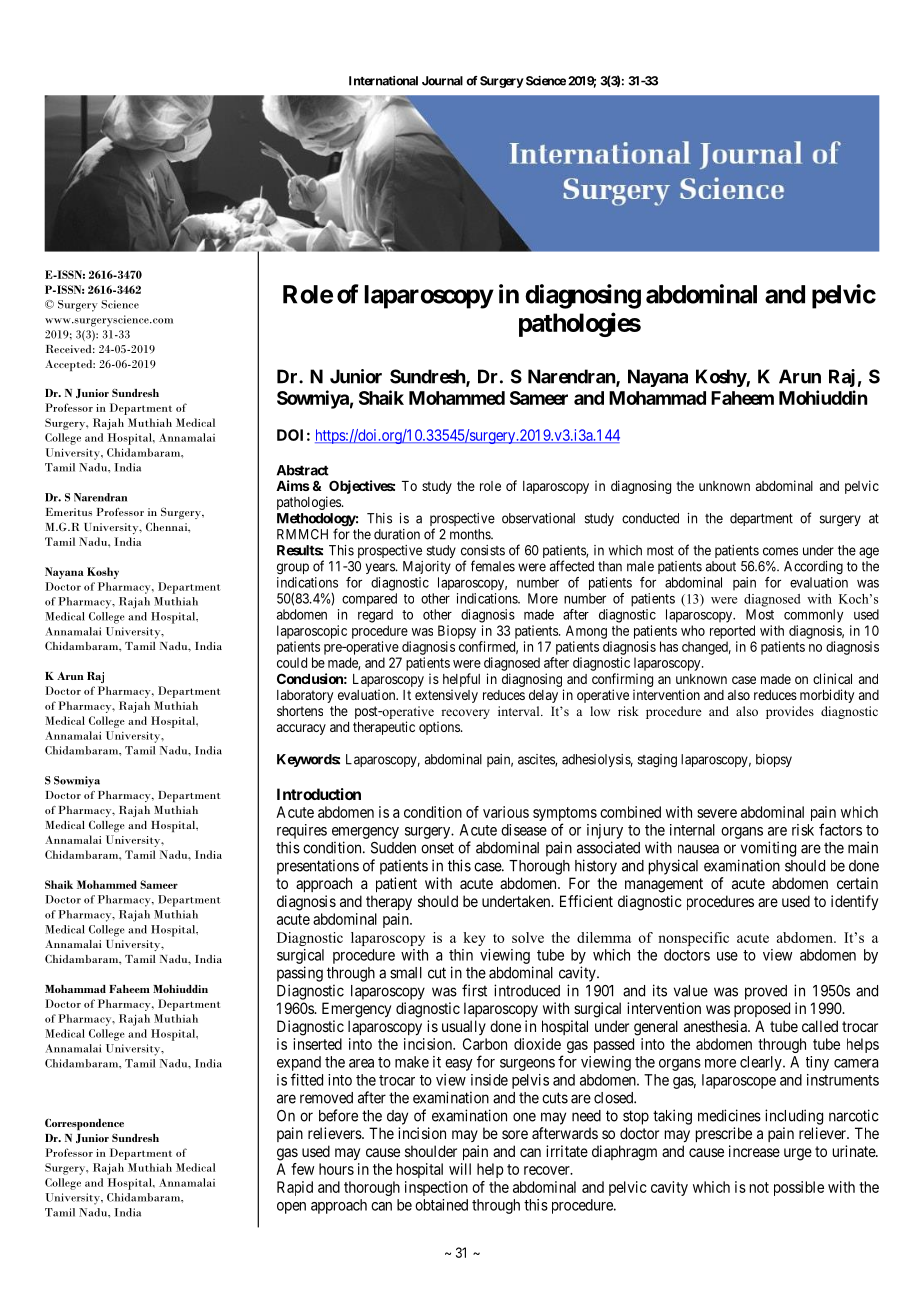 This screenshot has height=1307, width=924. I want to click on thin, so click(461, 955).
